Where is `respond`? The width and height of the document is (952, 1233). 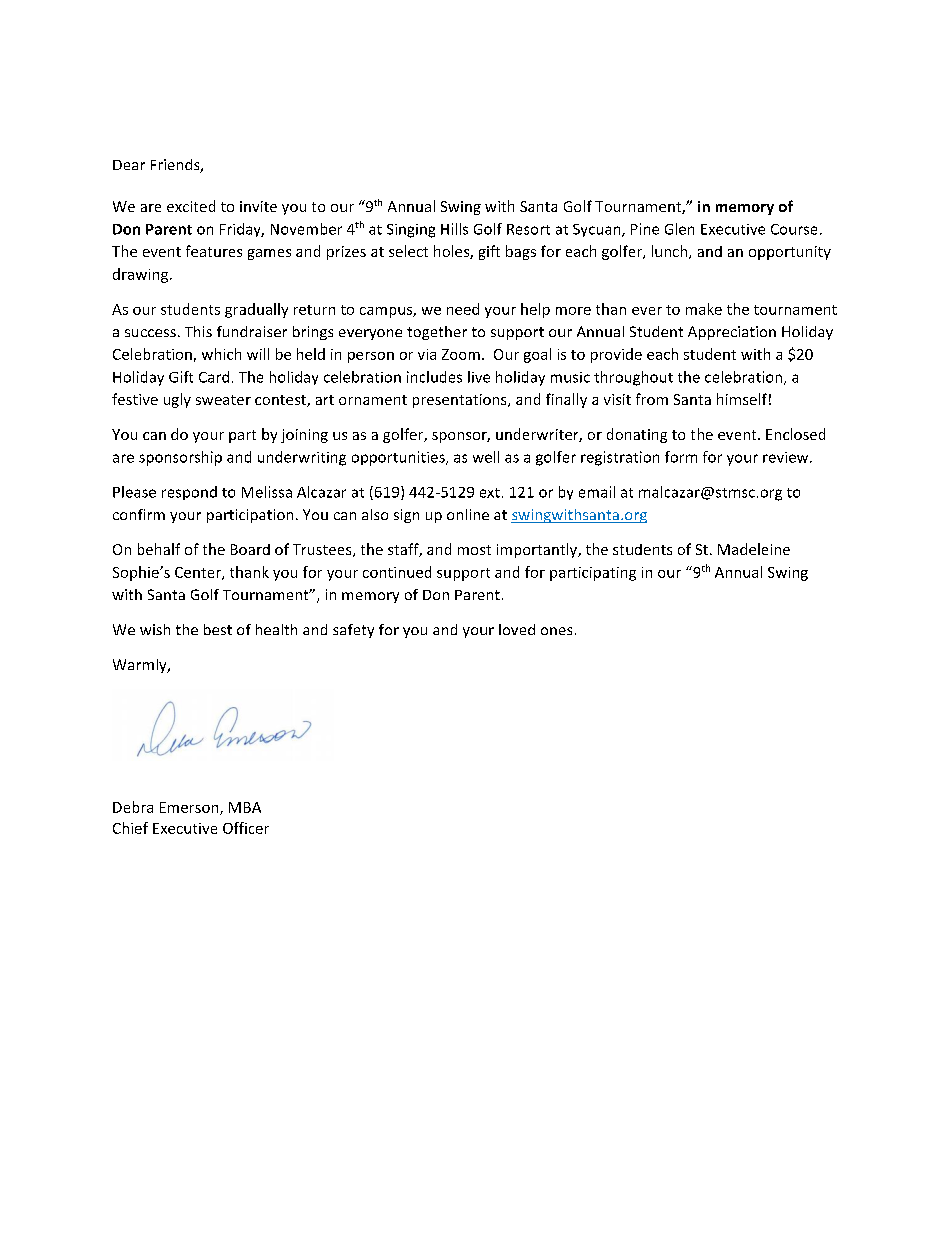
respond is located at coordinates (189, 493).
